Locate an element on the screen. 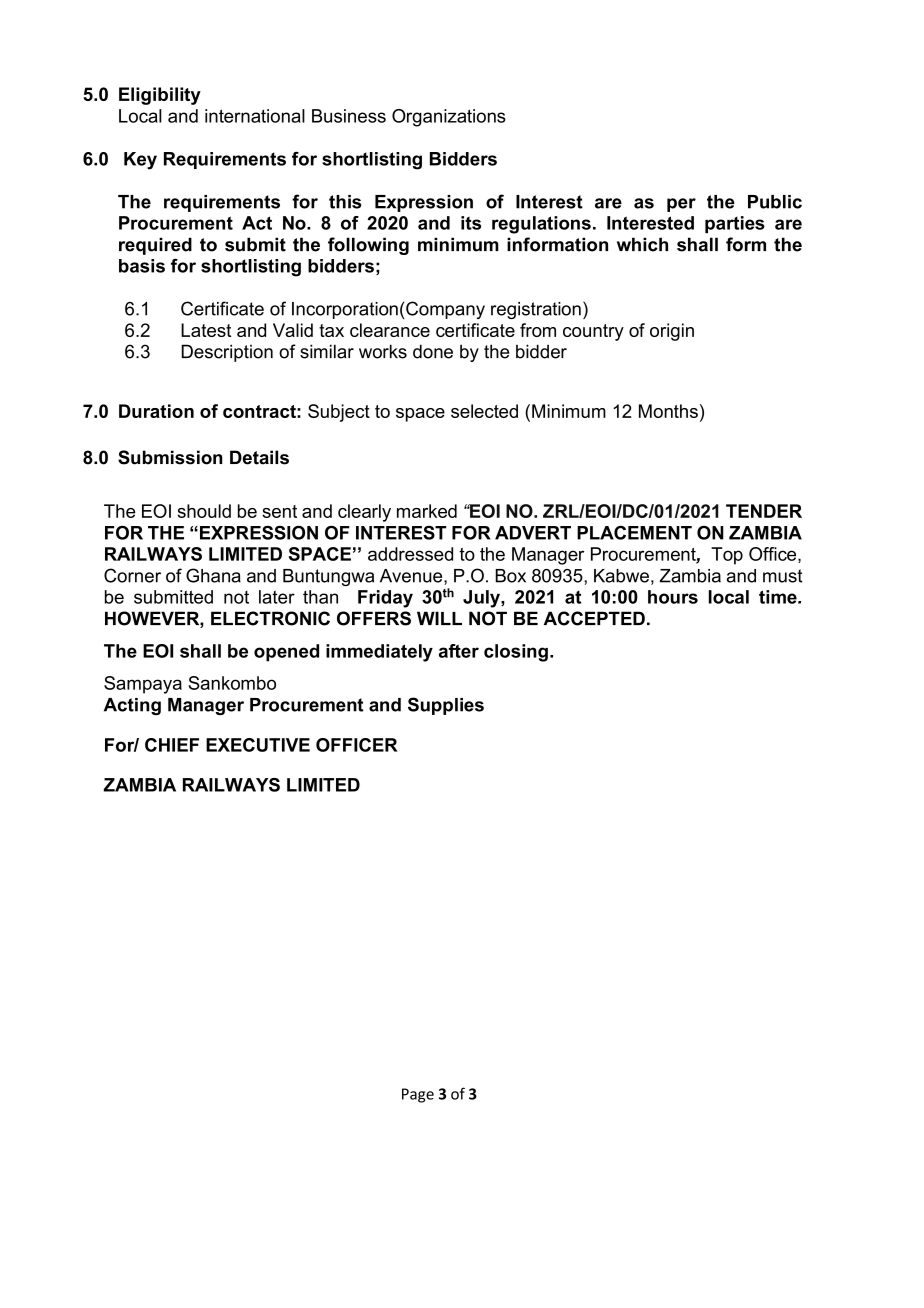 This screenshot has width=924, height=1308. Organizations is located at coordinates (449, 118).
